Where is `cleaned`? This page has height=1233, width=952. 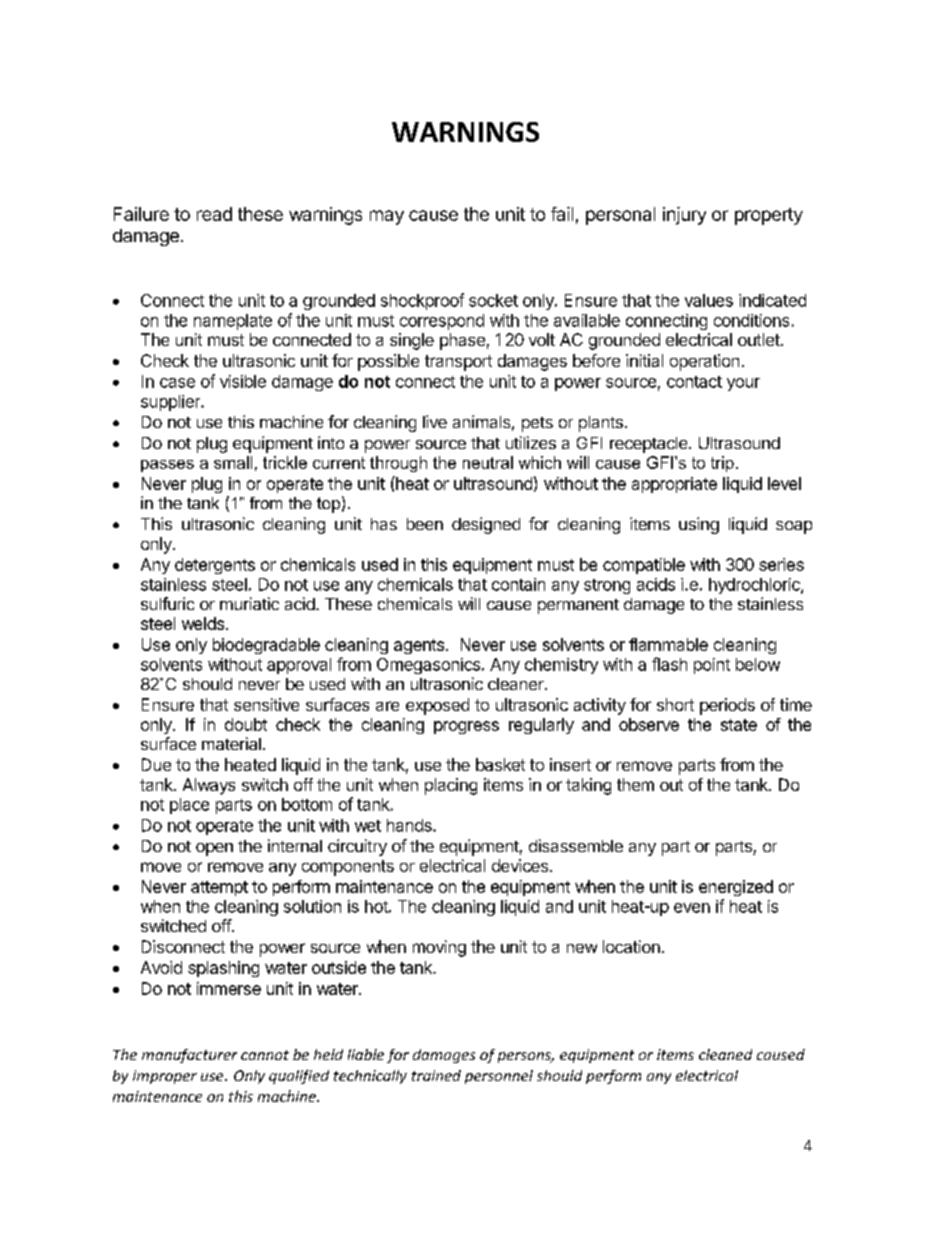 cleaned is located at coordinates (725, 1054).
